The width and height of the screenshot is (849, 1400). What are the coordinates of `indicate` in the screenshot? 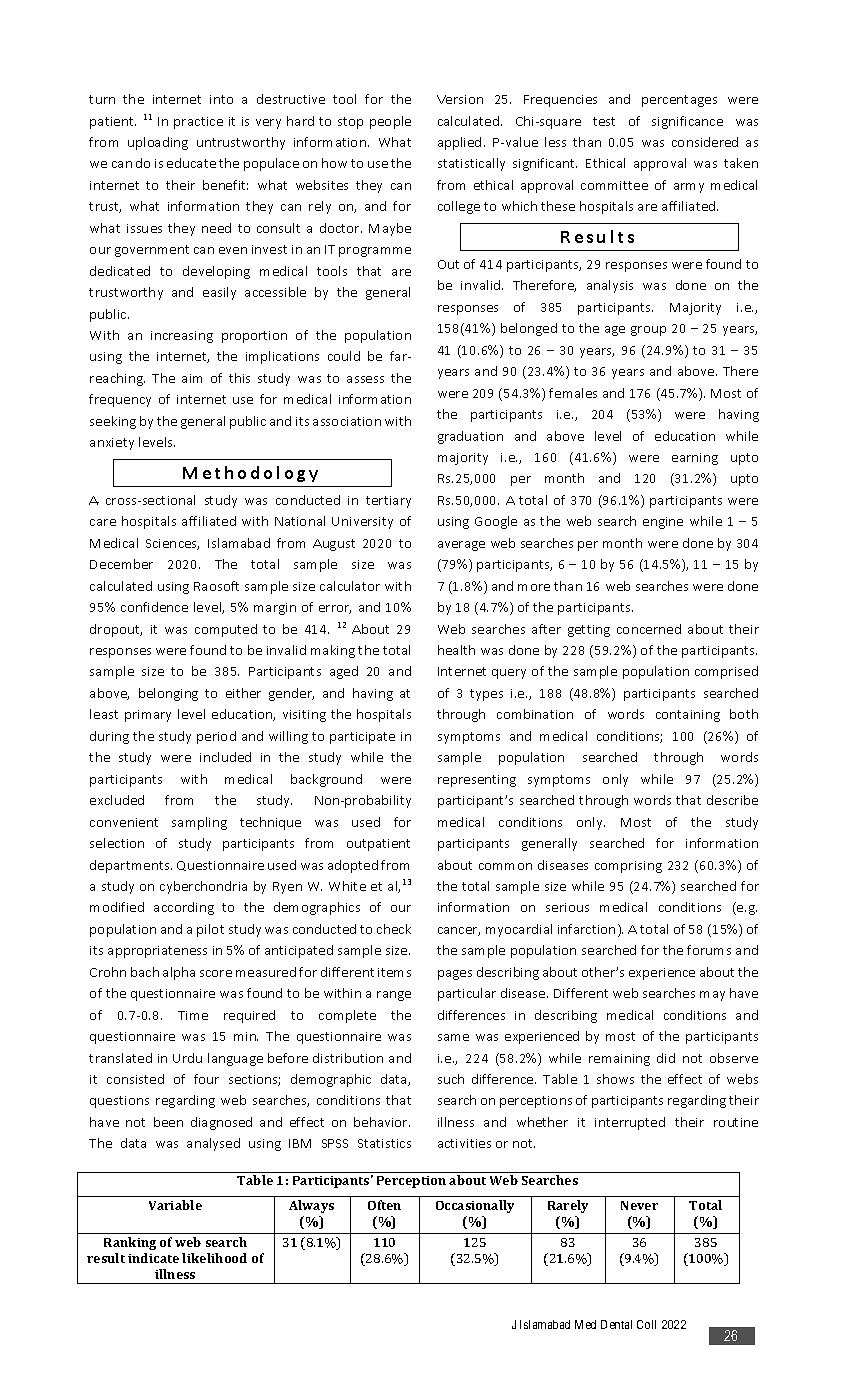 It's located at (153, 1258).
